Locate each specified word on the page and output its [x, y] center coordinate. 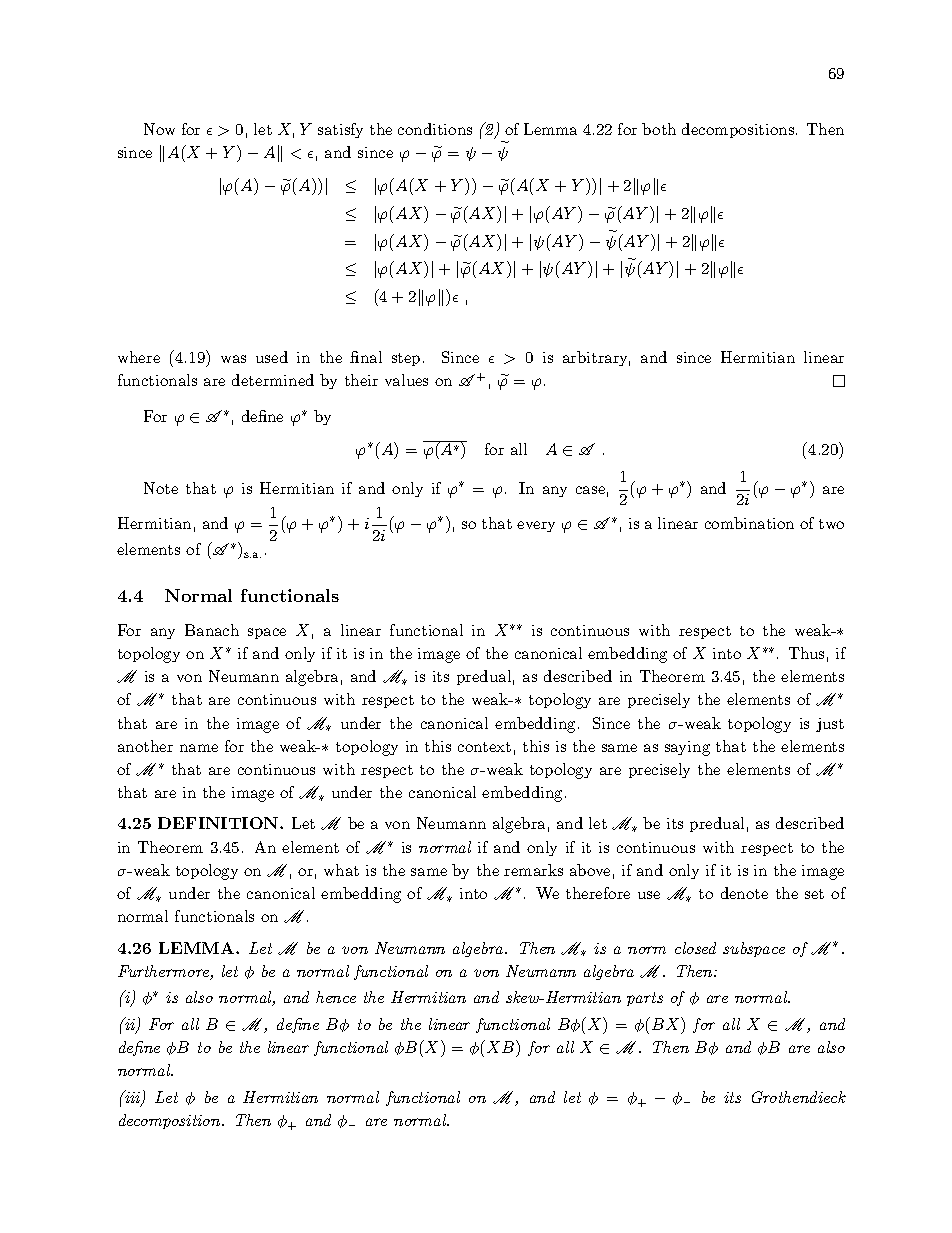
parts [645, 999]
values [406, 380]
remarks [533, 870]
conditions [435, 129]
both [659, 129]
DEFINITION [219, 823]
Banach [212, 630]
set [814, 894]
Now [159, 129]
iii [133, 1098]
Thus [806, 653]
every [536, 526]
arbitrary [596, 358]
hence [336, 997]
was [233, 359]
